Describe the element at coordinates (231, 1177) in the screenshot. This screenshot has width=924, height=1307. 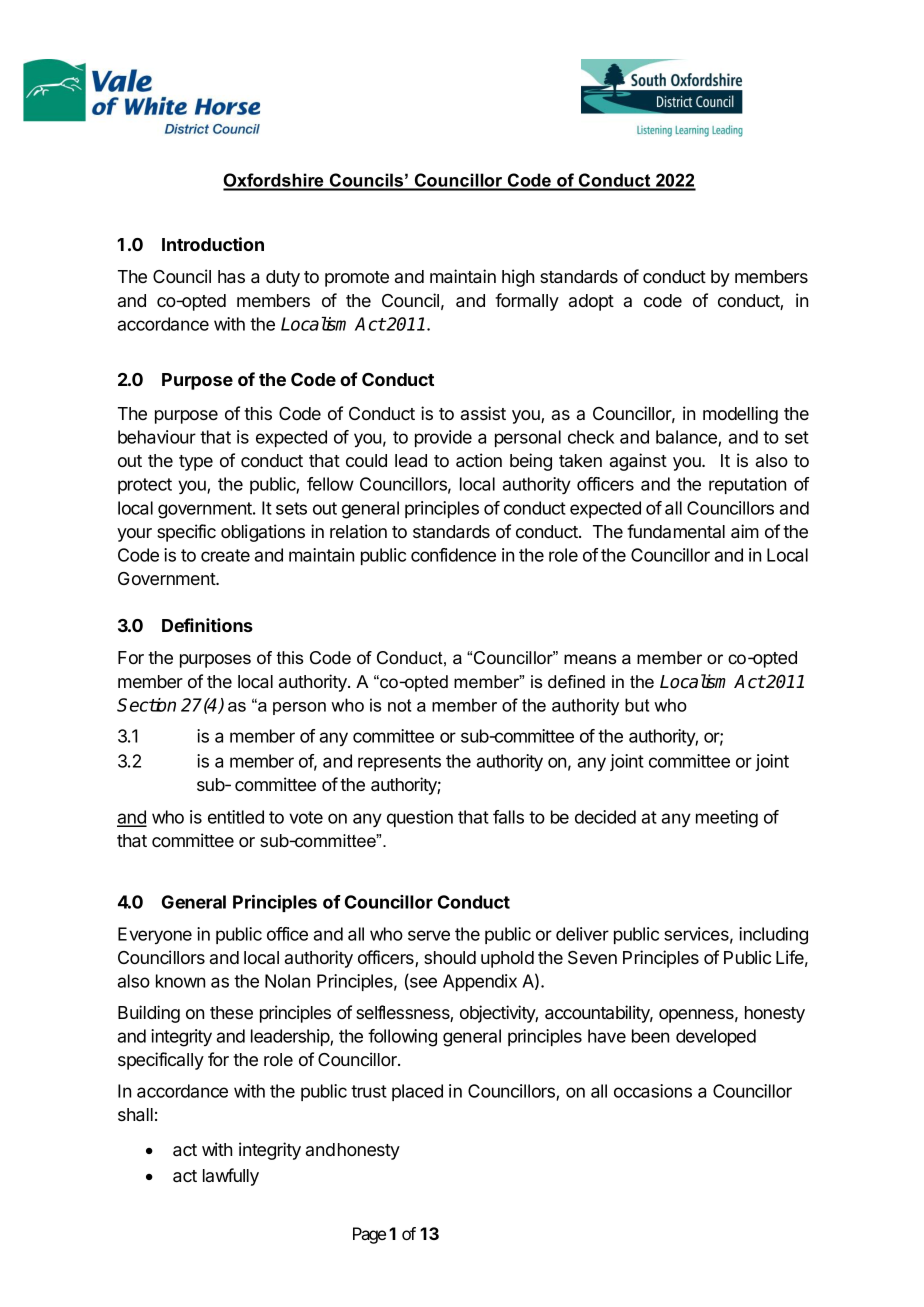
I see `lawfully` at that location.
